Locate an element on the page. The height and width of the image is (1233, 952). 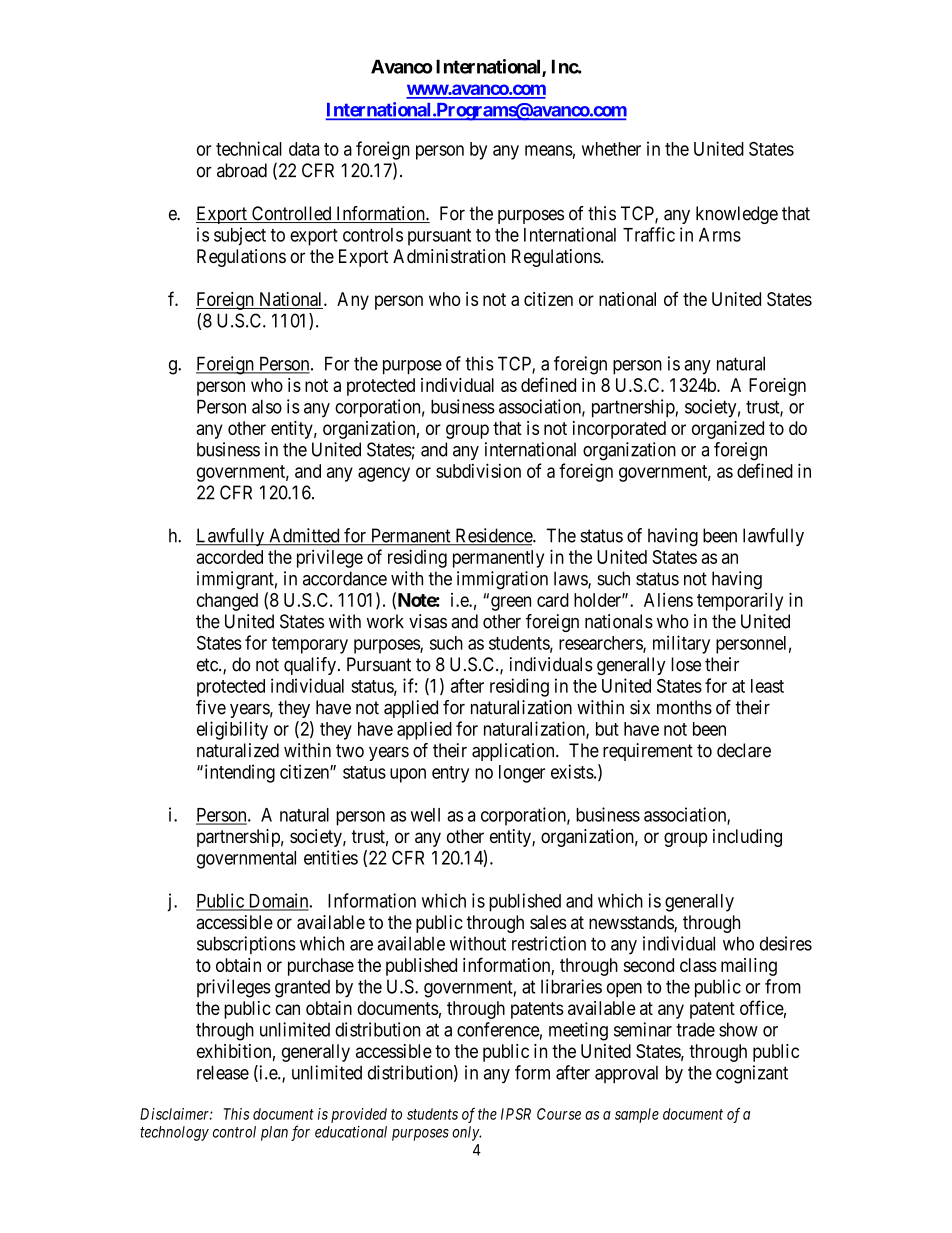
entry is located at coordinates (450, 774).
